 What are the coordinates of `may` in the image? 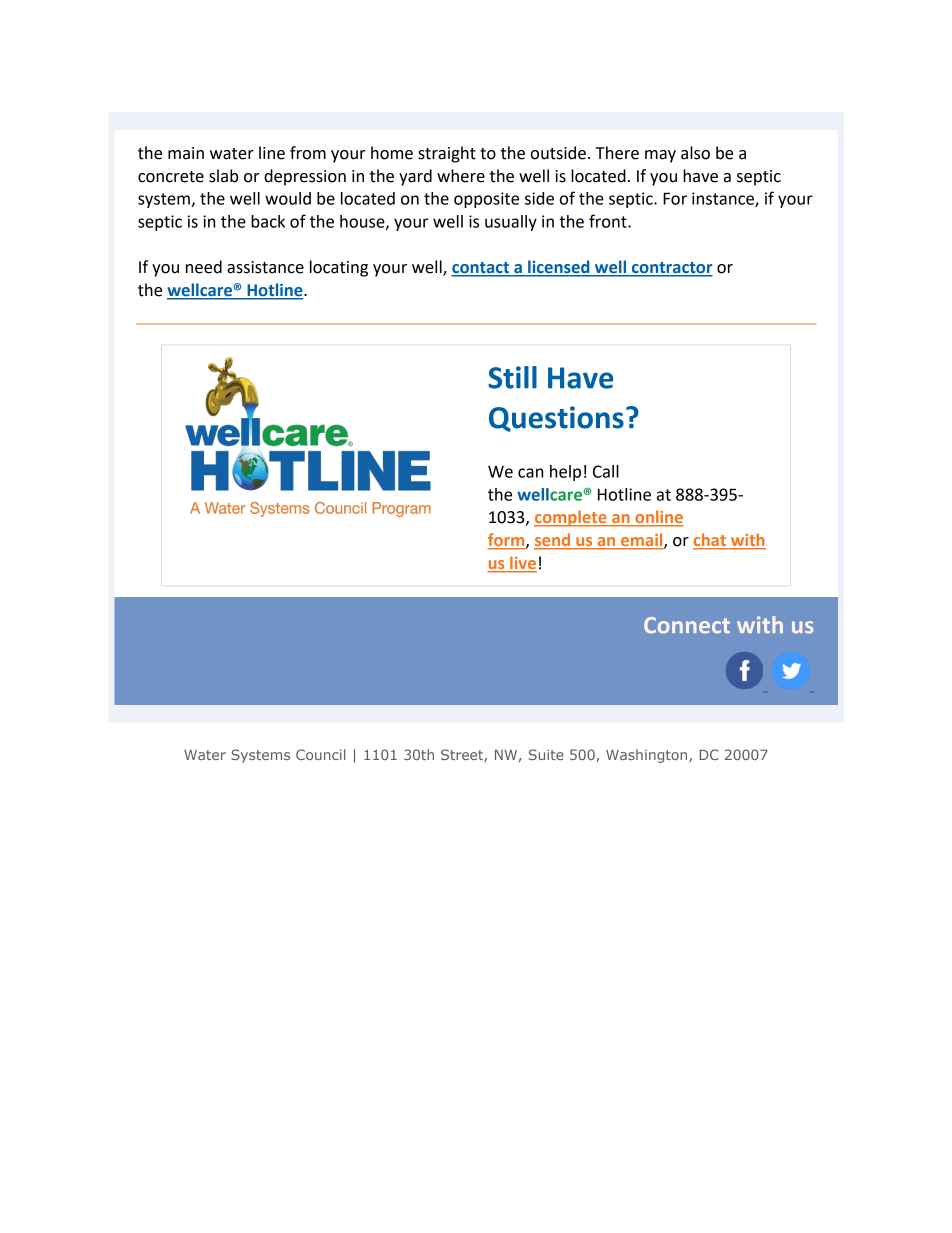 It's located at (660, 156).
